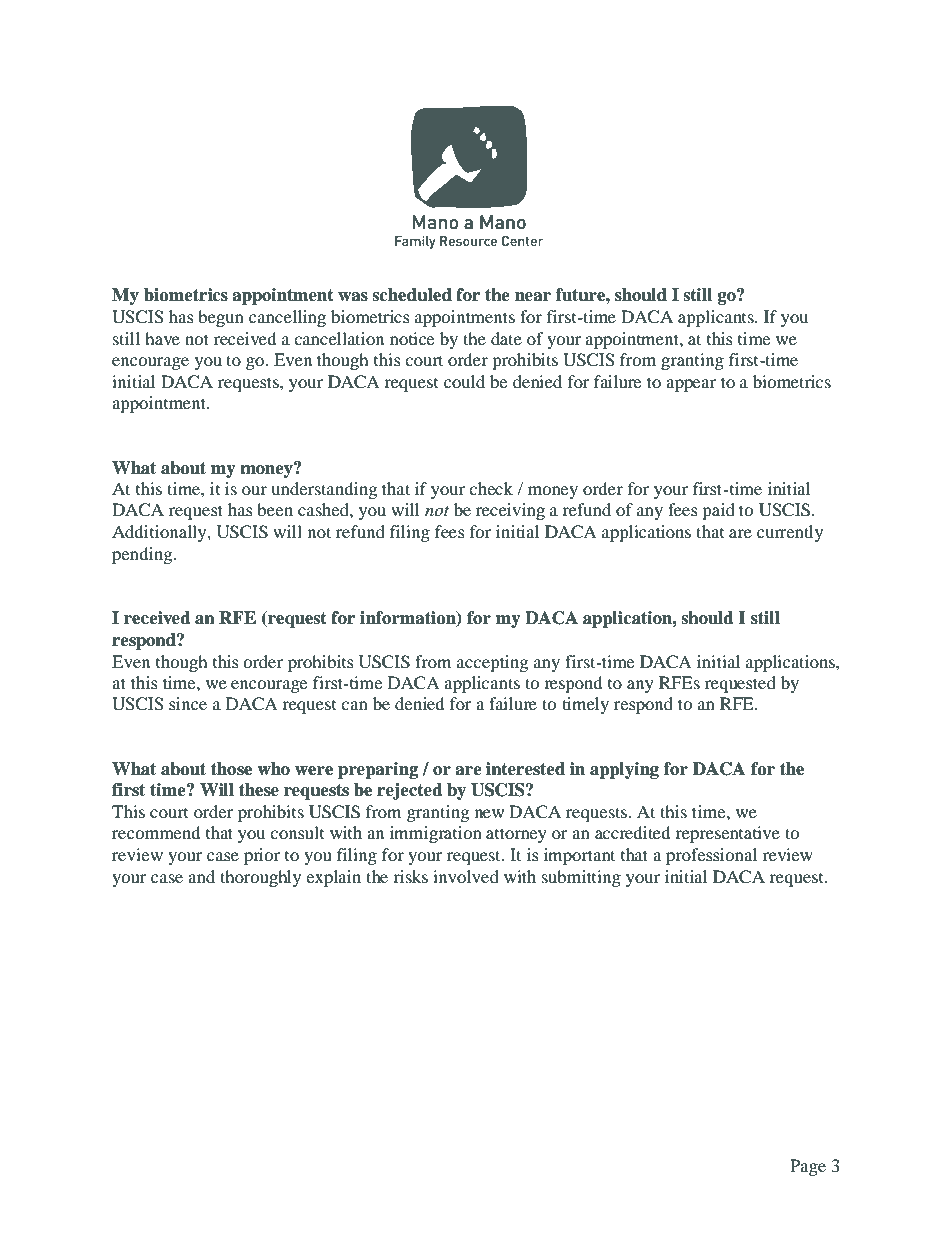  Describe the element at coordinates (711, 856) in the screenshot. I see `professional` at that location.
